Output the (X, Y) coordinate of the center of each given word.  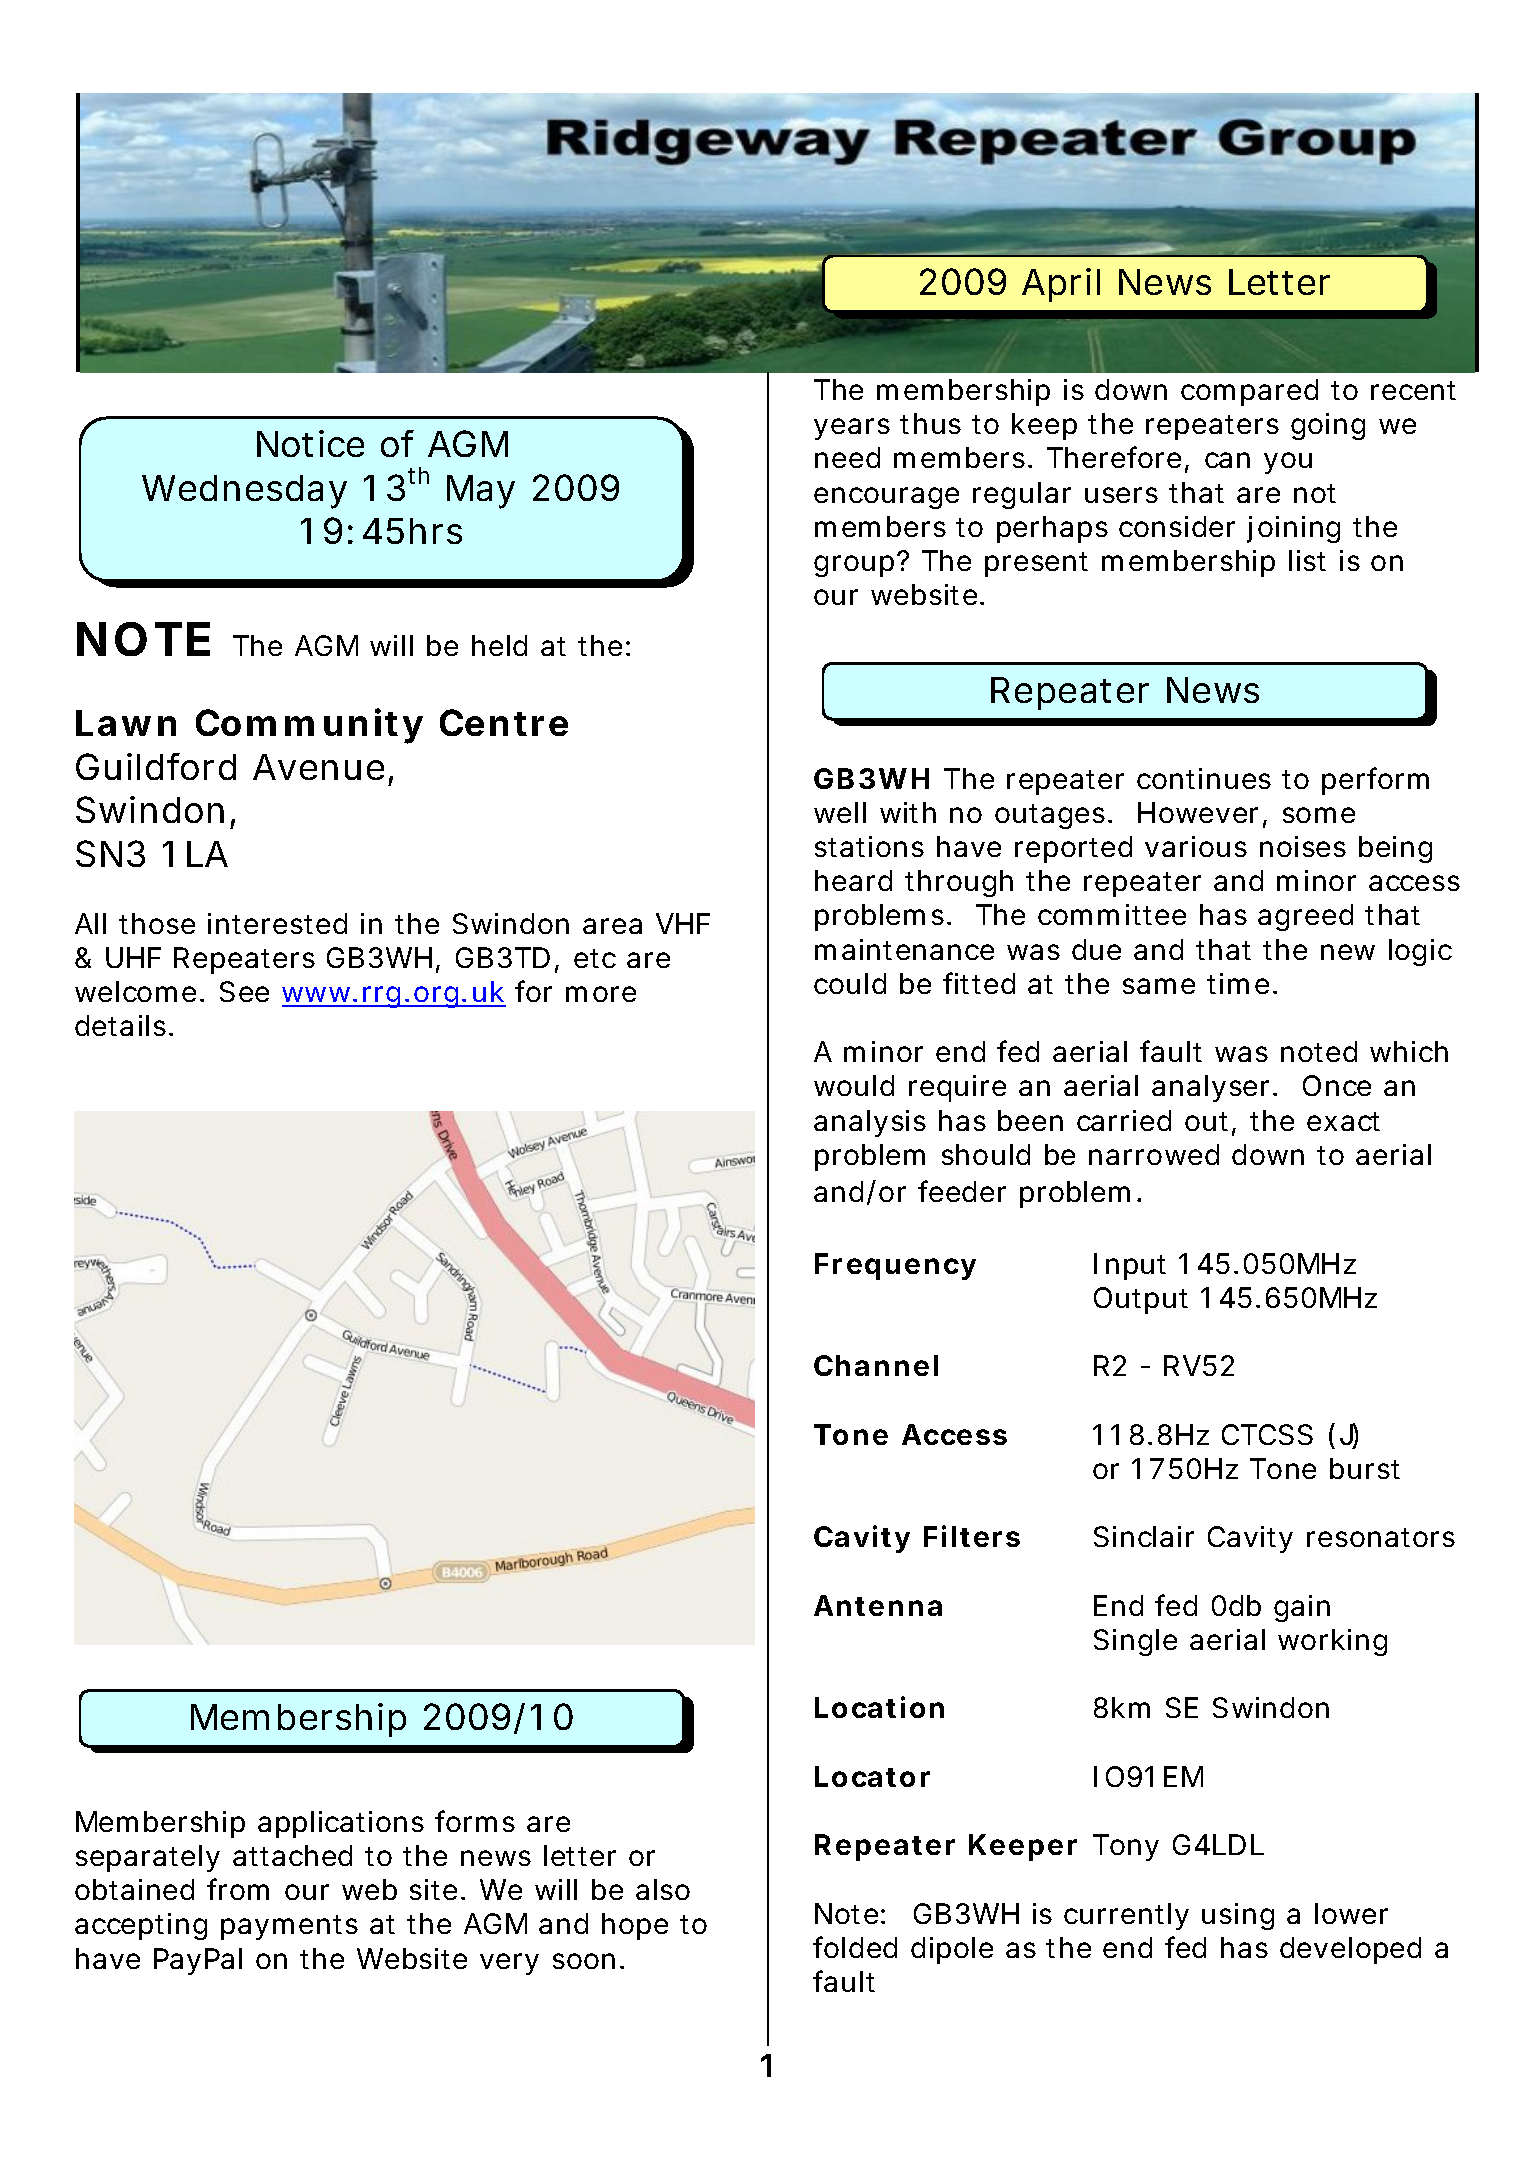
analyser (1210, 1088)
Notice (310, 443)
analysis (870, 1123)
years (852, 429)
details (120, 1025)
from (238, 1889)
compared (1249, 392)
